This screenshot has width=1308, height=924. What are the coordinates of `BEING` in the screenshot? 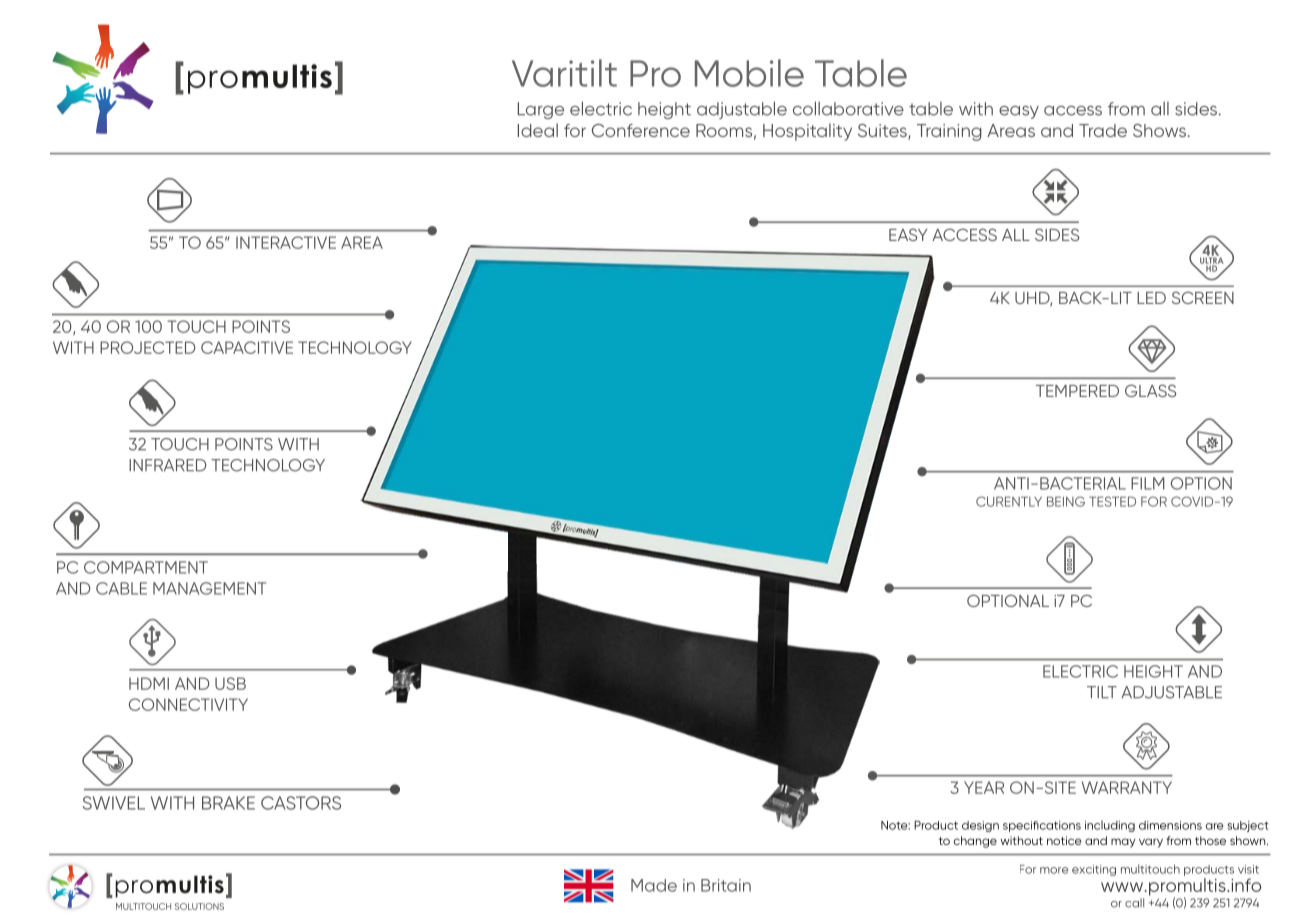 It's located at (1066, 501).
